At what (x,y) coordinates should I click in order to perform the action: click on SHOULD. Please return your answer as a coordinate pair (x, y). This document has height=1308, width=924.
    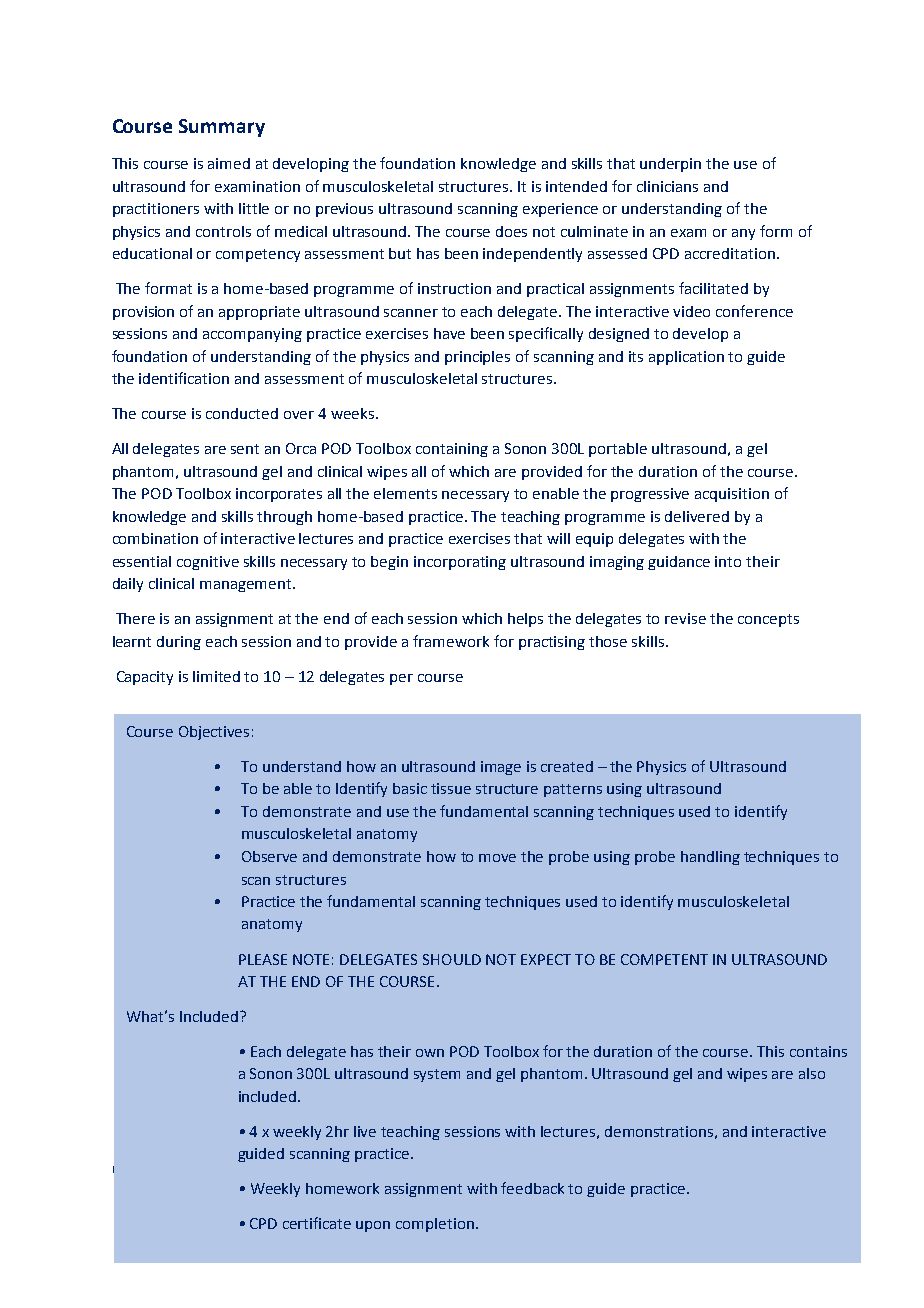
    Looking at the image, I should click on (452, 959).
